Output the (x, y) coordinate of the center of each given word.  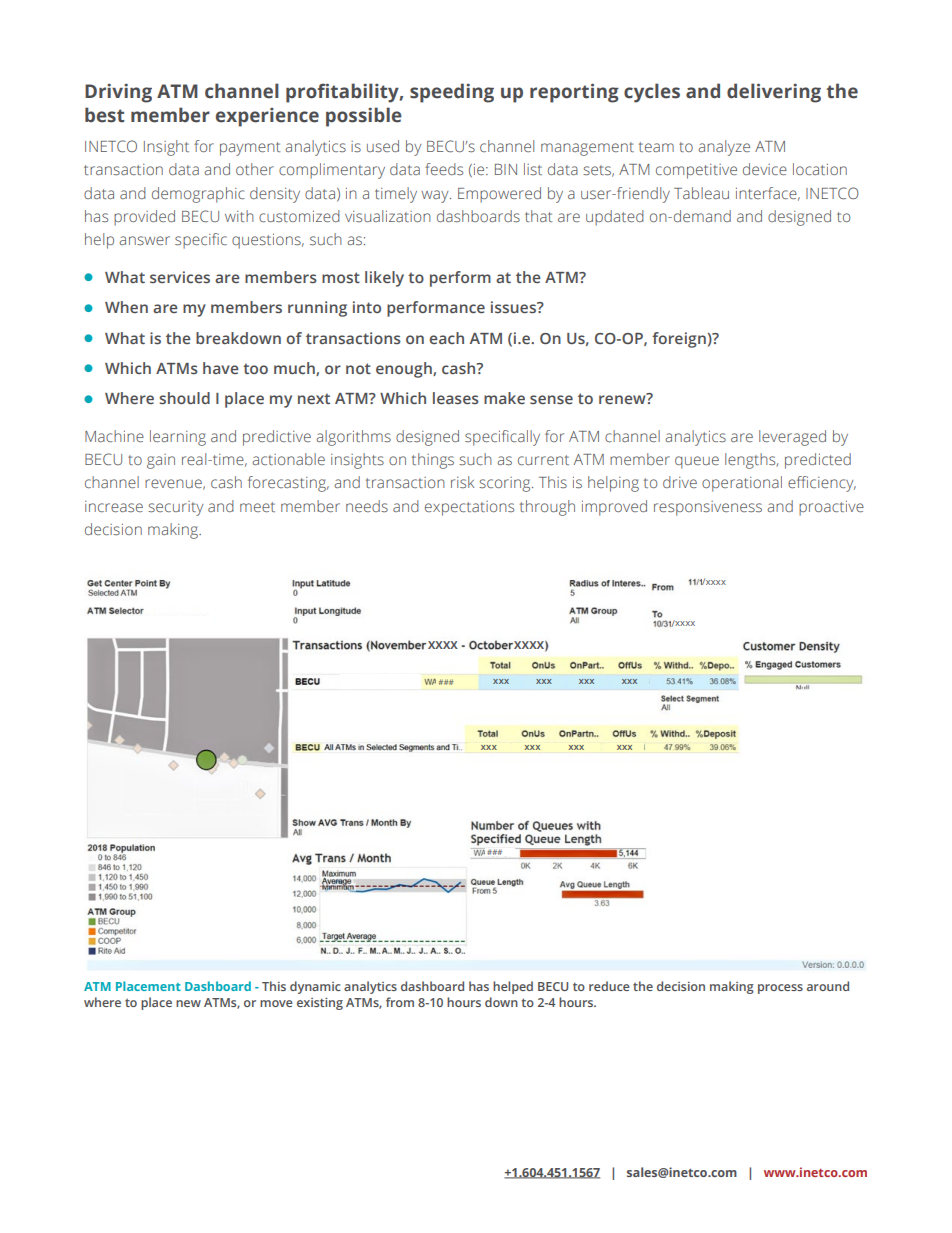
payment (250, 149)
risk (462, 482)
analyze (724, 148)
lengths (751, 461)
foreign (679, 340)
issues (514, 307)
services (180, 277)
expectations (469, 508)
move (276, 1003)
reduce (609, 986)
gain (161, 461)
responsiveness (708, 508)
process (780, 989)
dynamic (315, 987)
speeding (452, 93)
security (175, 508)
